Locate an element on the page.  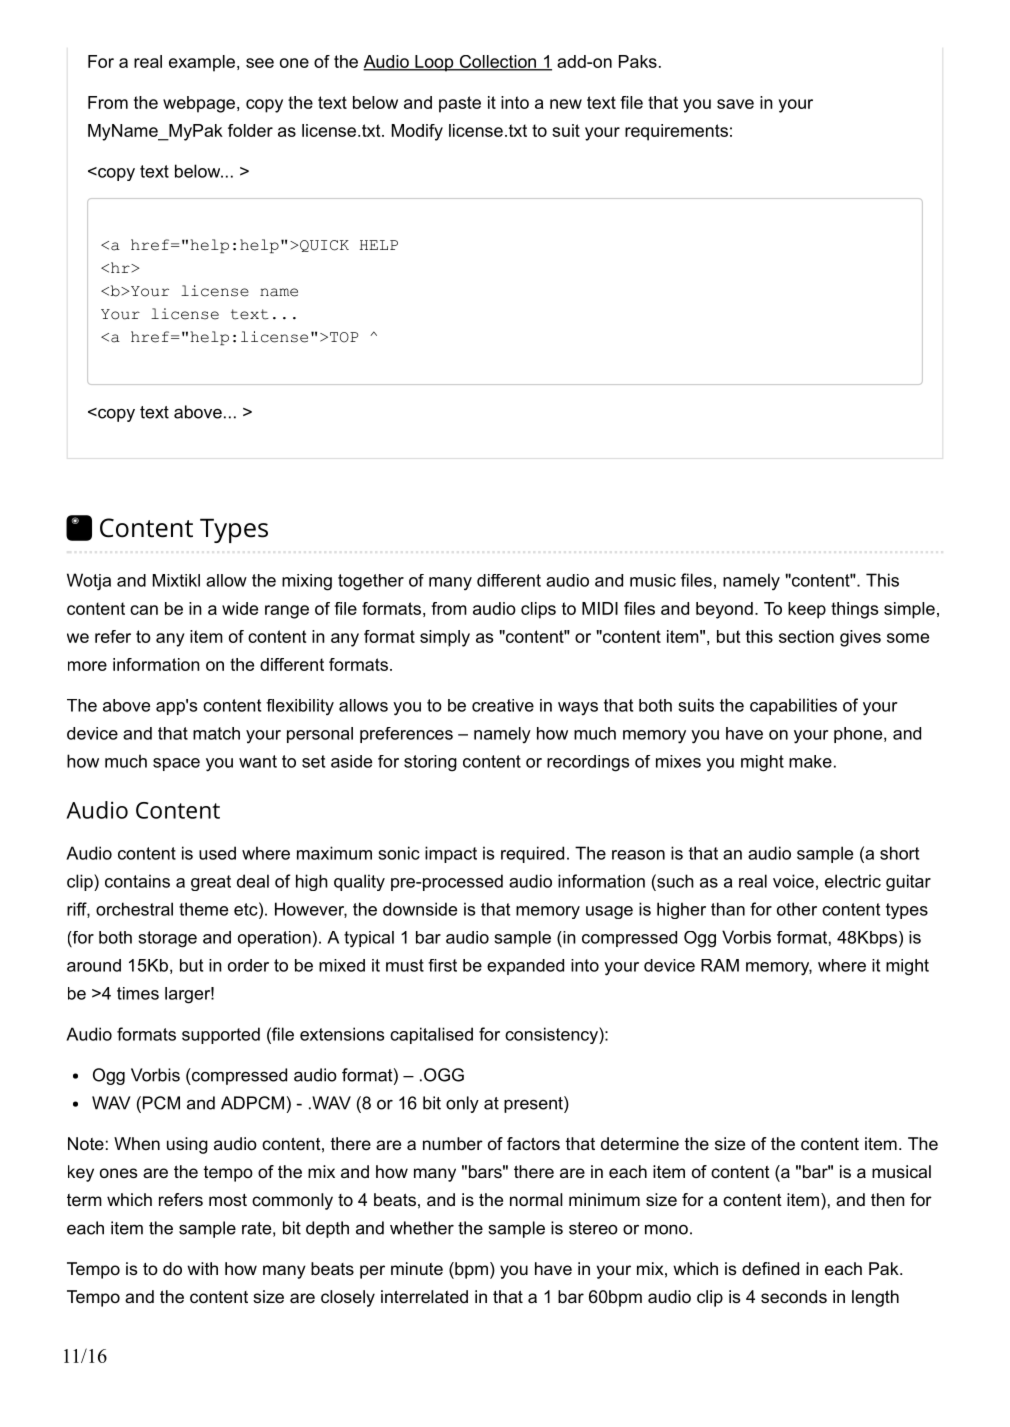
webpage is located at coordinates (199, 104).
